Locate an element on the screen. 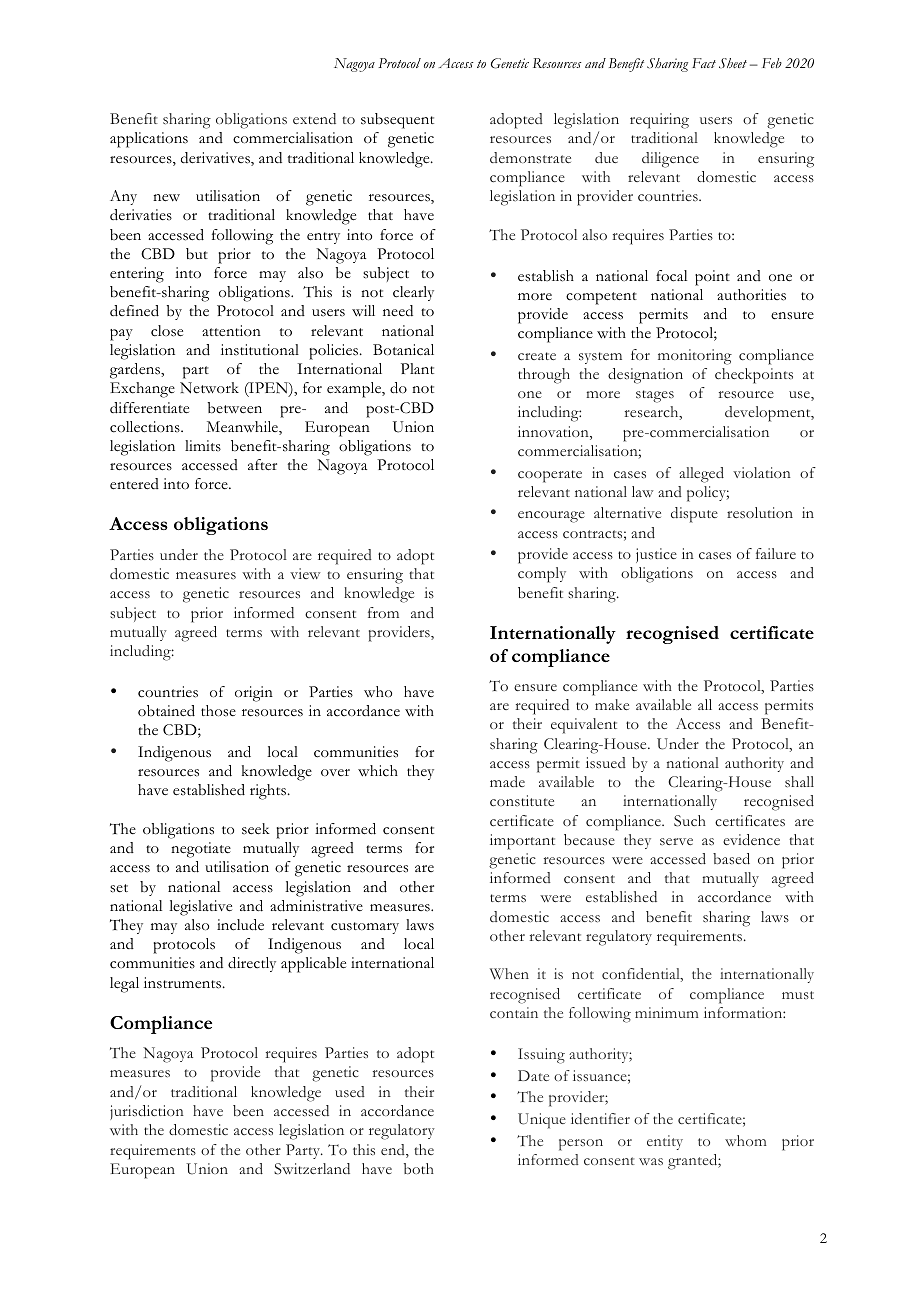 The height and width of the screenshot is (1308, 924). jurisdiction is located at coordinates (147, 1112).
